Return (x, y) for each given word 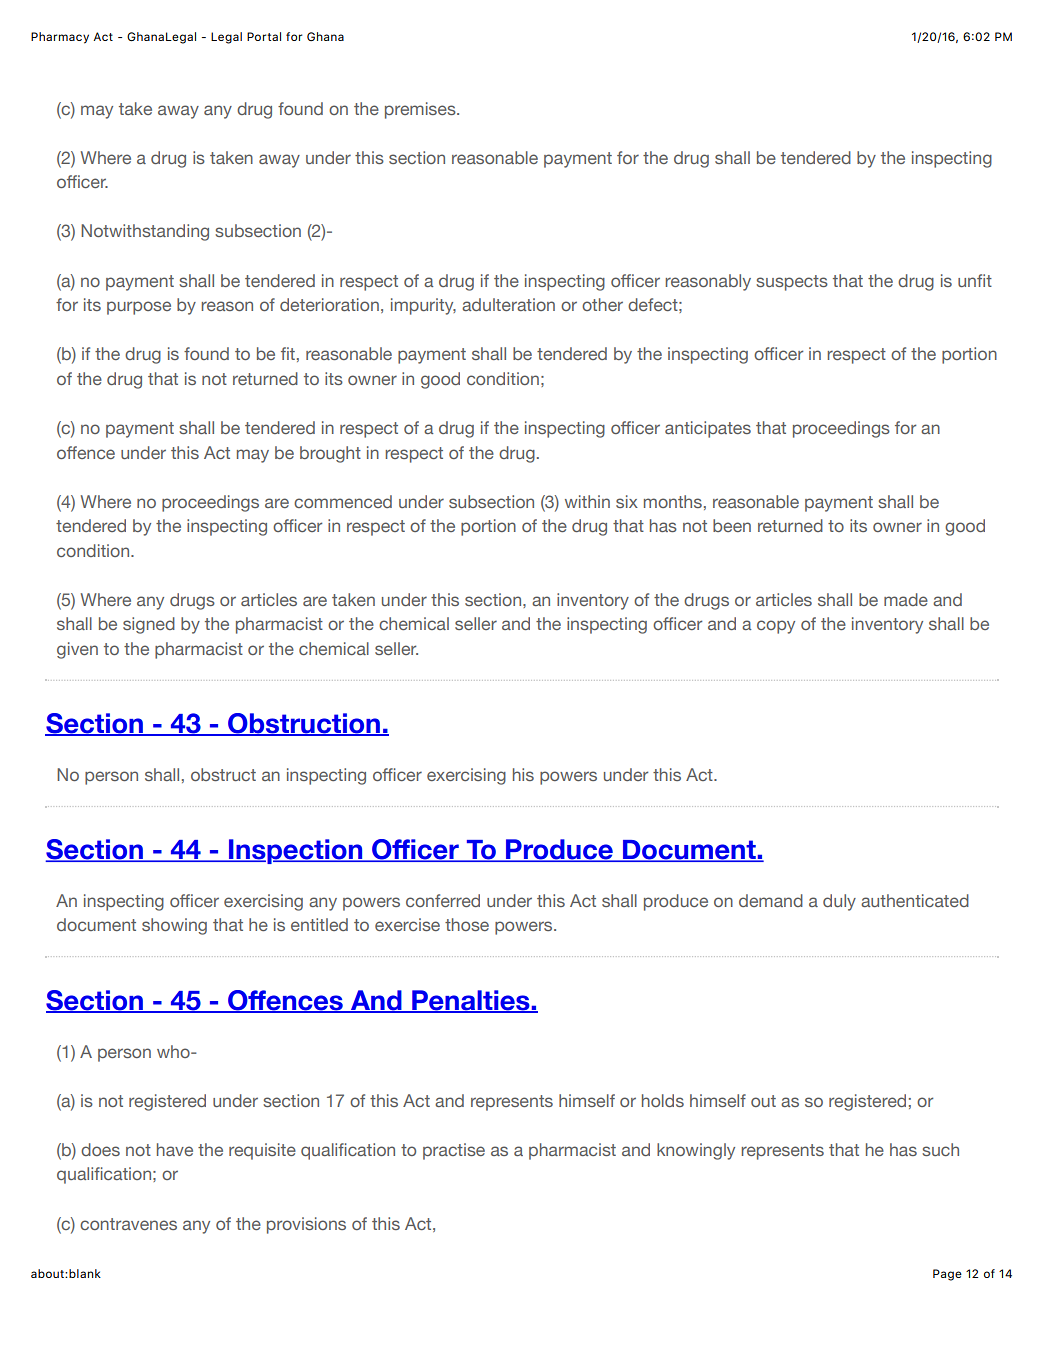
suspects (792, 283)
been (732, 525)
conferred (443, 900)
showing (174, 926)
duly (839, 902)
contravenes (128, 1224)
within (587, 501)
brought (330, 454)
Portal (264, 36)
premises (421, 110)
